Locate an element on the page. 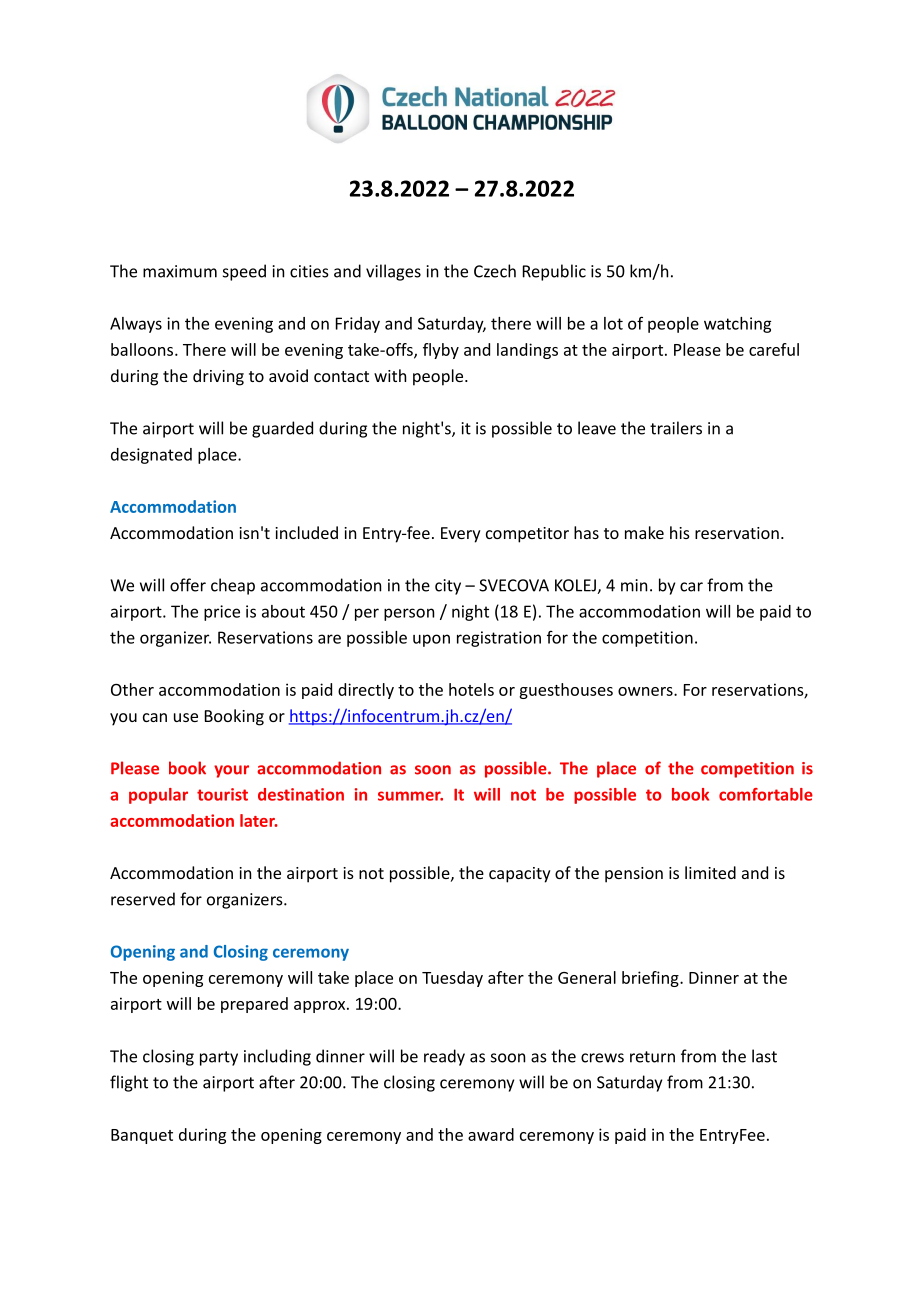 This document has width=924, height=1308. Tuesday is located at coordinates (452, 979).
